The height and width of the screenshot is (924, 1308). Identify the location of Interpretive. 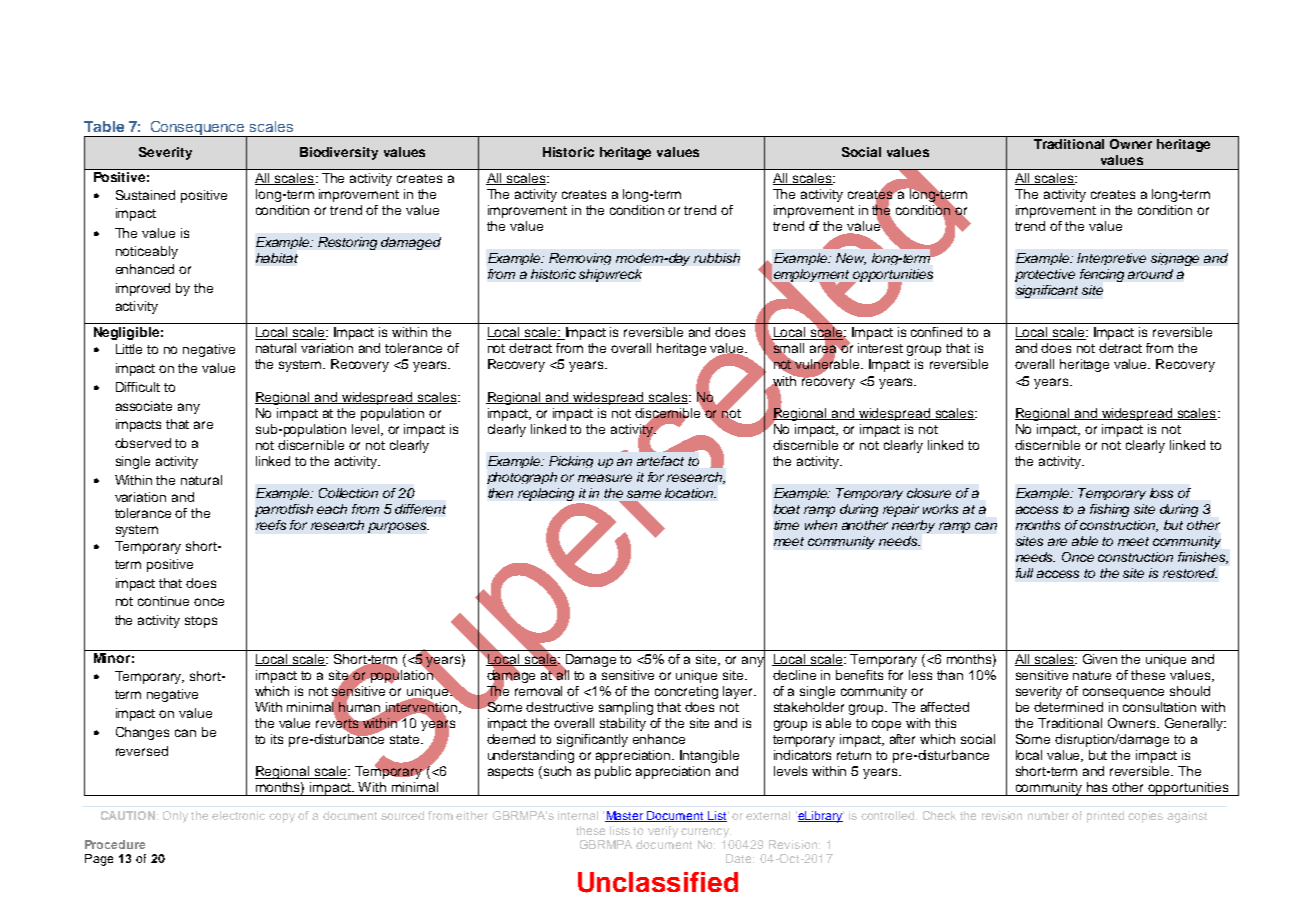
(1111, 259).
